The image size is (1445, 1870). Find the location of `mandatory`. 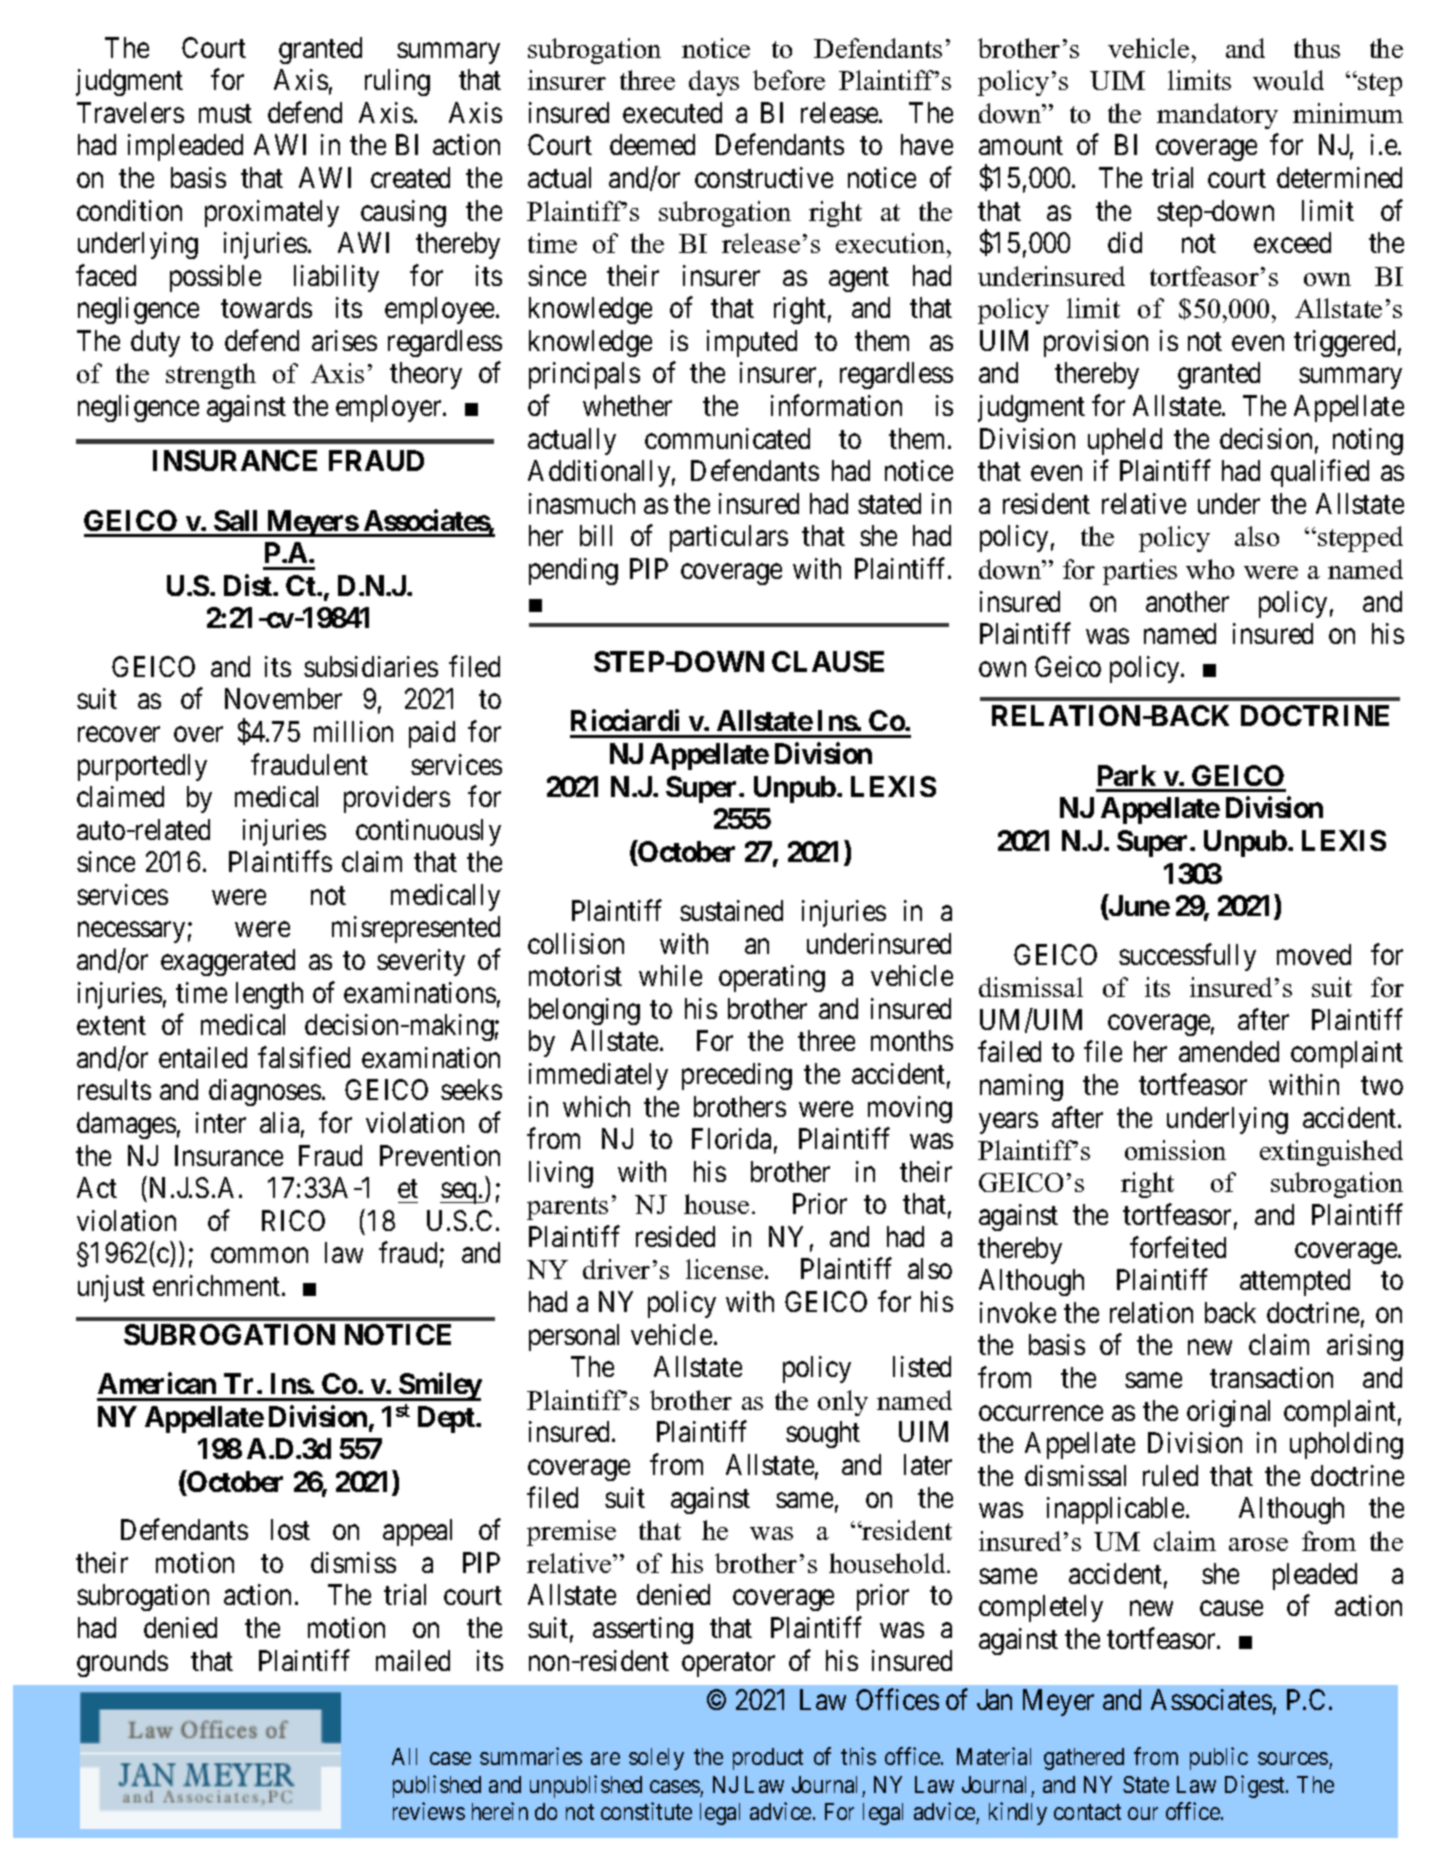

mandatory is located at coordinates (1217, 116).
